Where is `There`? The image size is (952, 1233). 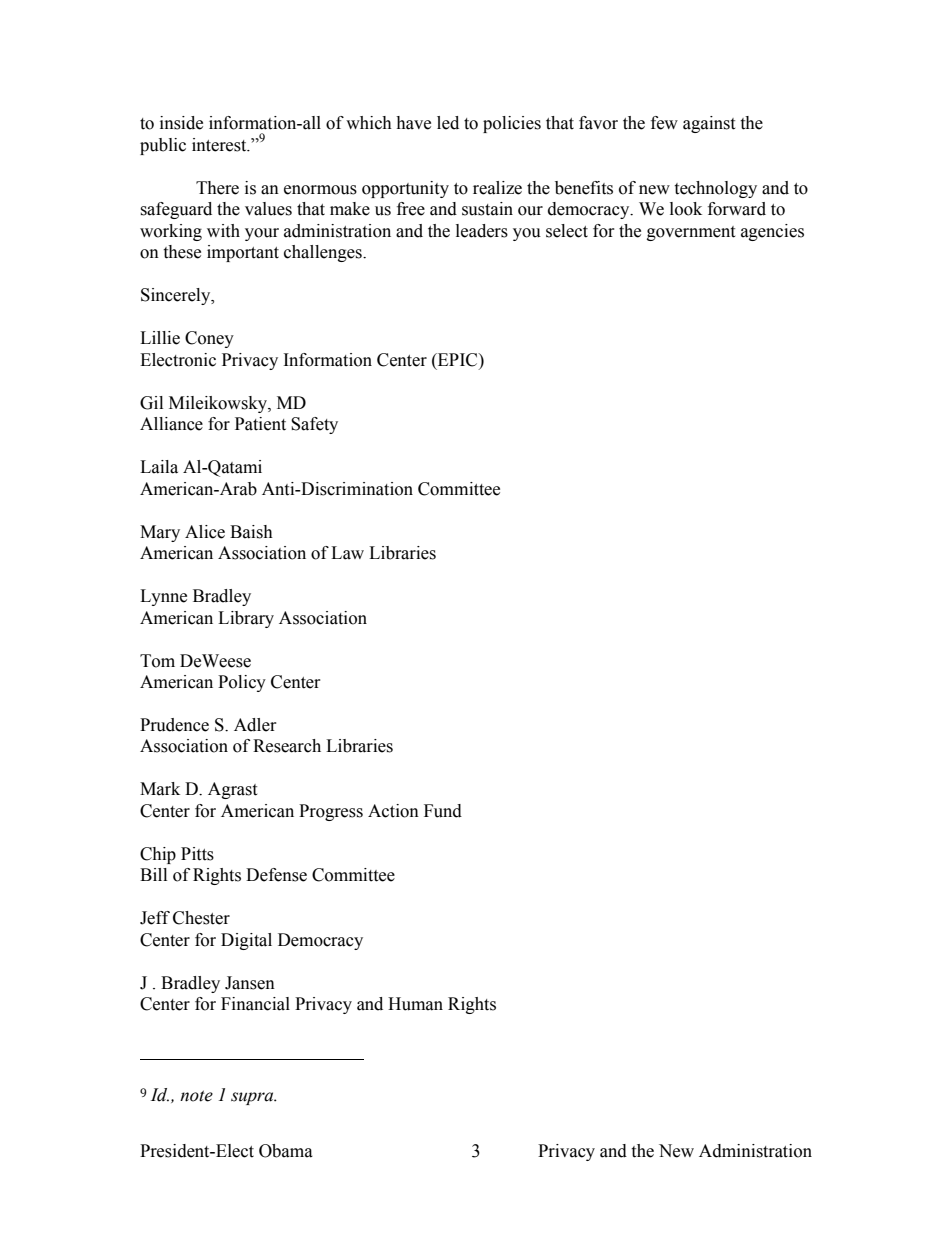 There is located at coordinates (217, 188).
